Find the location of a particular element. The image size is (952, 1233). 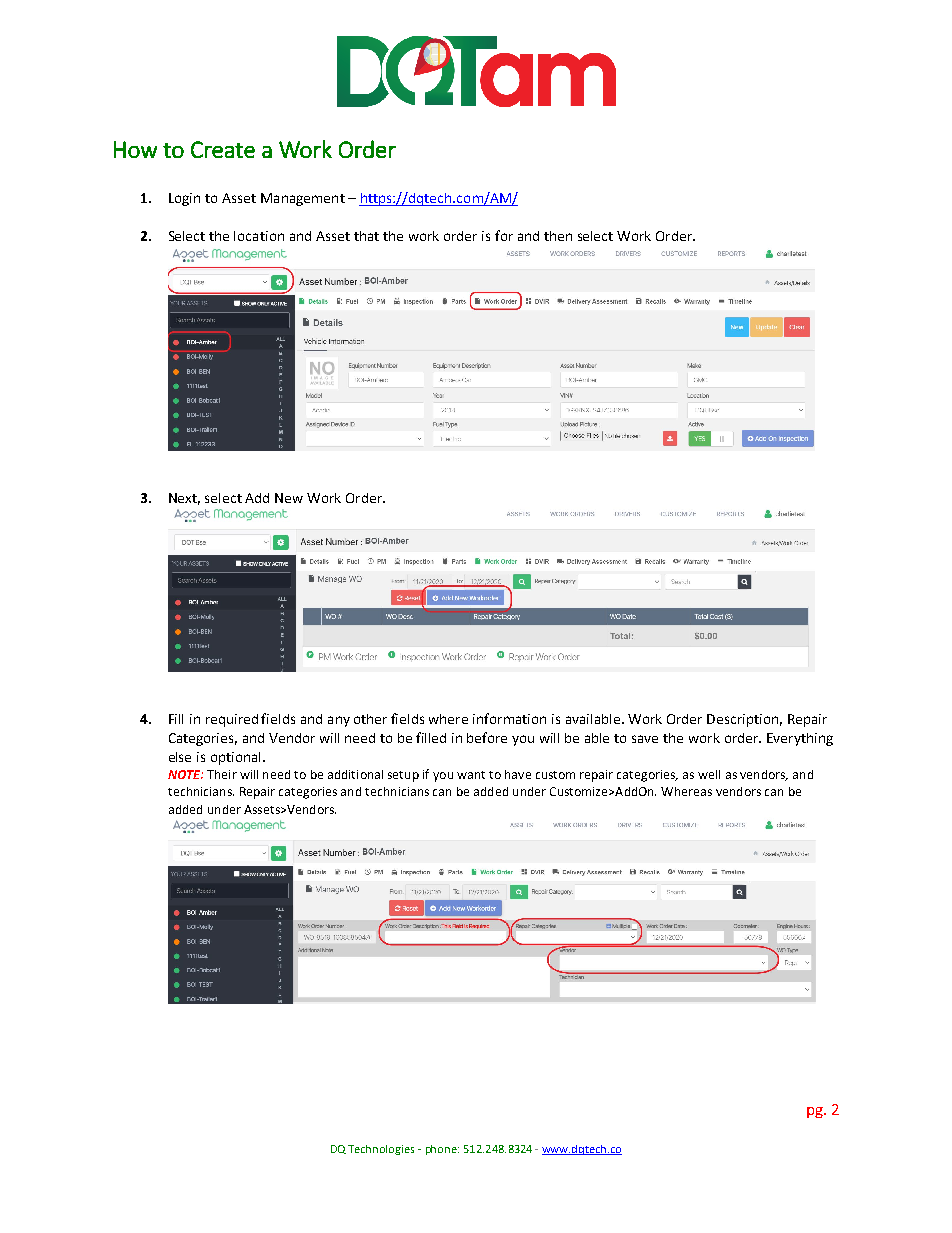

then is located at coordinates (558, 236).
